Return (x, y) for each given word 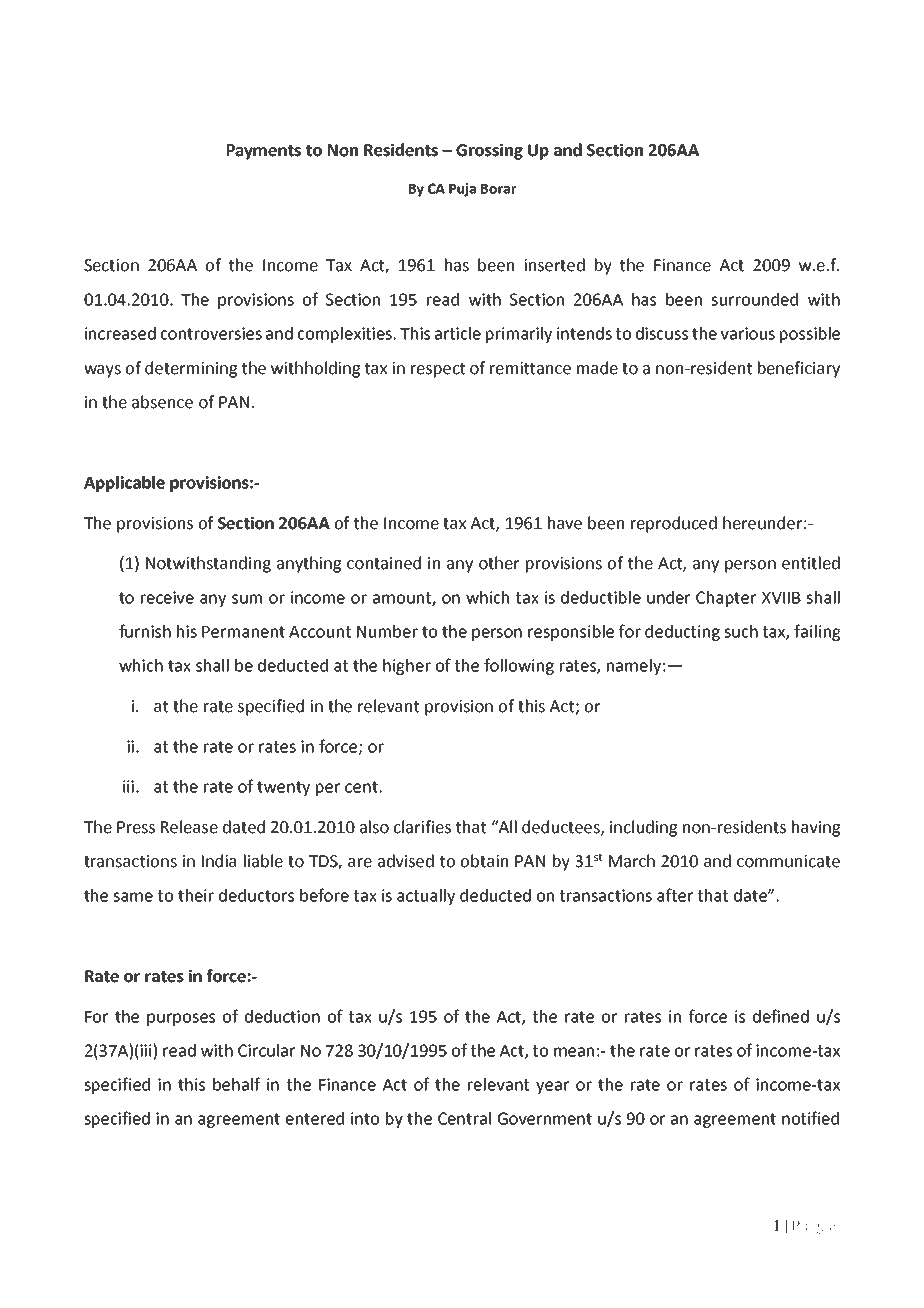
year (552, 1087)
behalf (236, 1084)
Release (189, 827)
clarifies (422, 827)
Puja (462, 190)
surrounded (754, 299)
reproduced (674, 524)
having (816, 828)
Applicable (124, 484)
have (565, 523)
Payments (264, 152)
